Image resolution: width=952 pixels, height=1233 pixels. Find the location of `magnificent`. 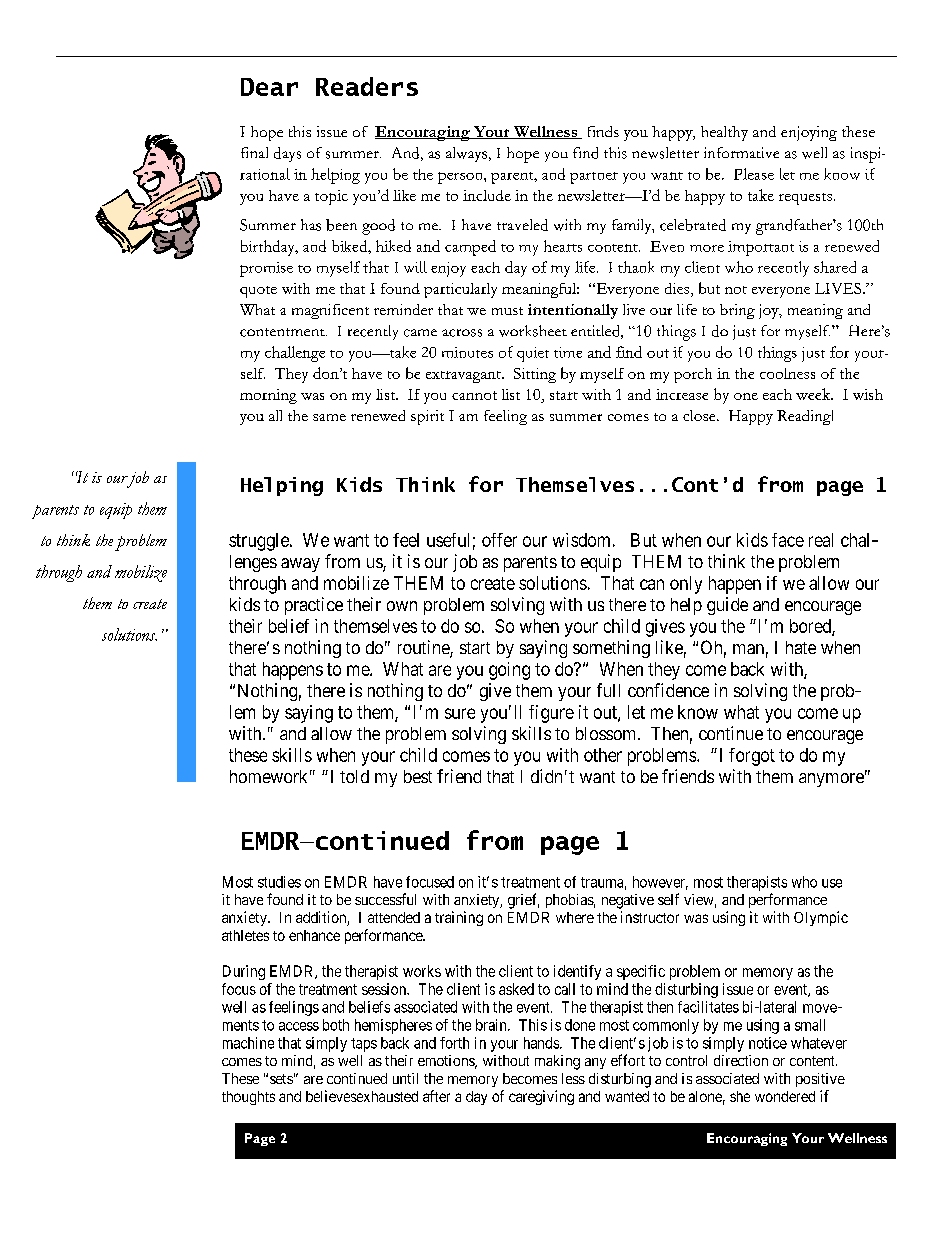

magnificent is located at coordinates (330, 311).
